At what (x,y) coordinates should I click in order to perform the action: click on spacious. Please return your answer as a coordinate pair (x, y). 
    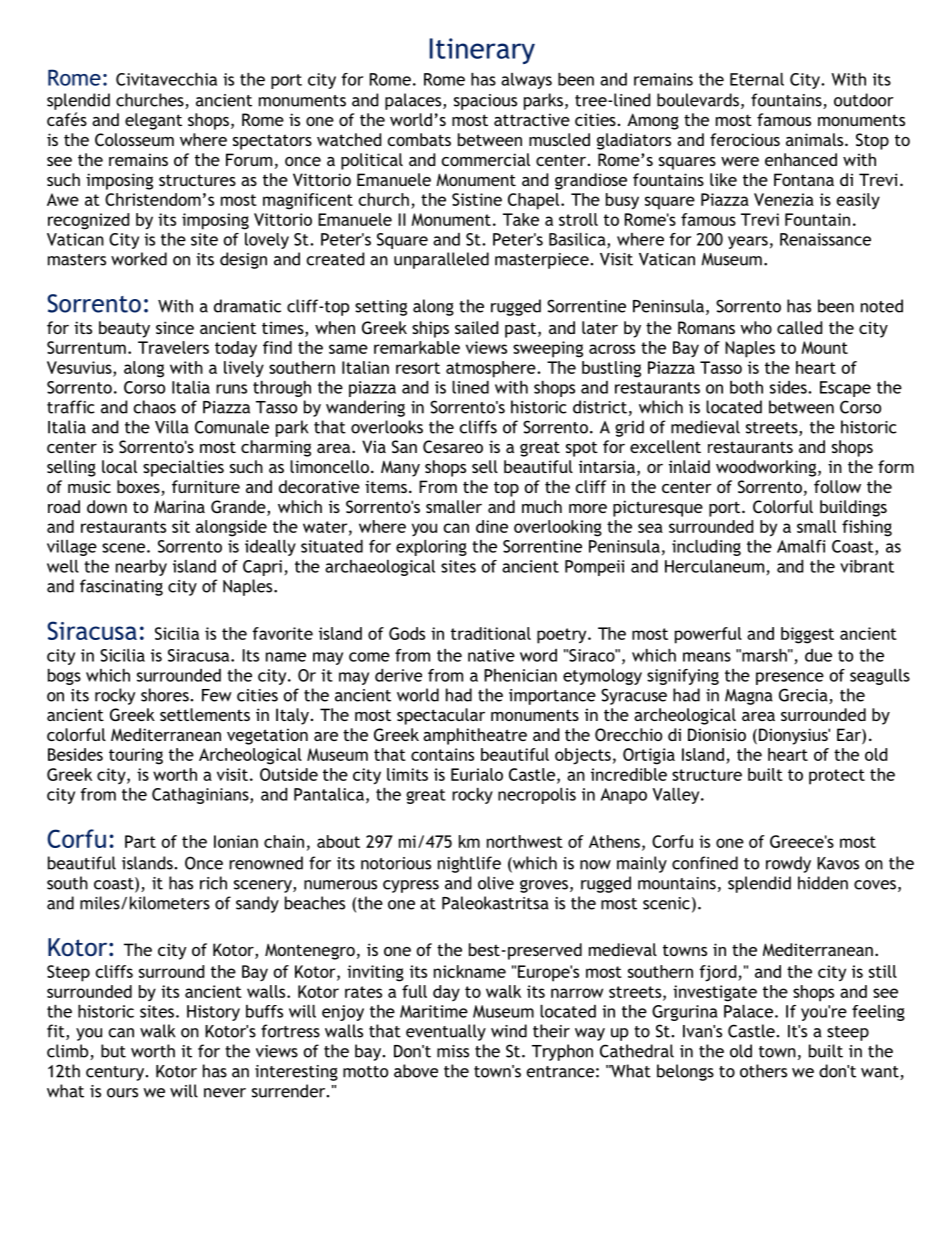
    Looking at the image, I should click on (485, 102).
